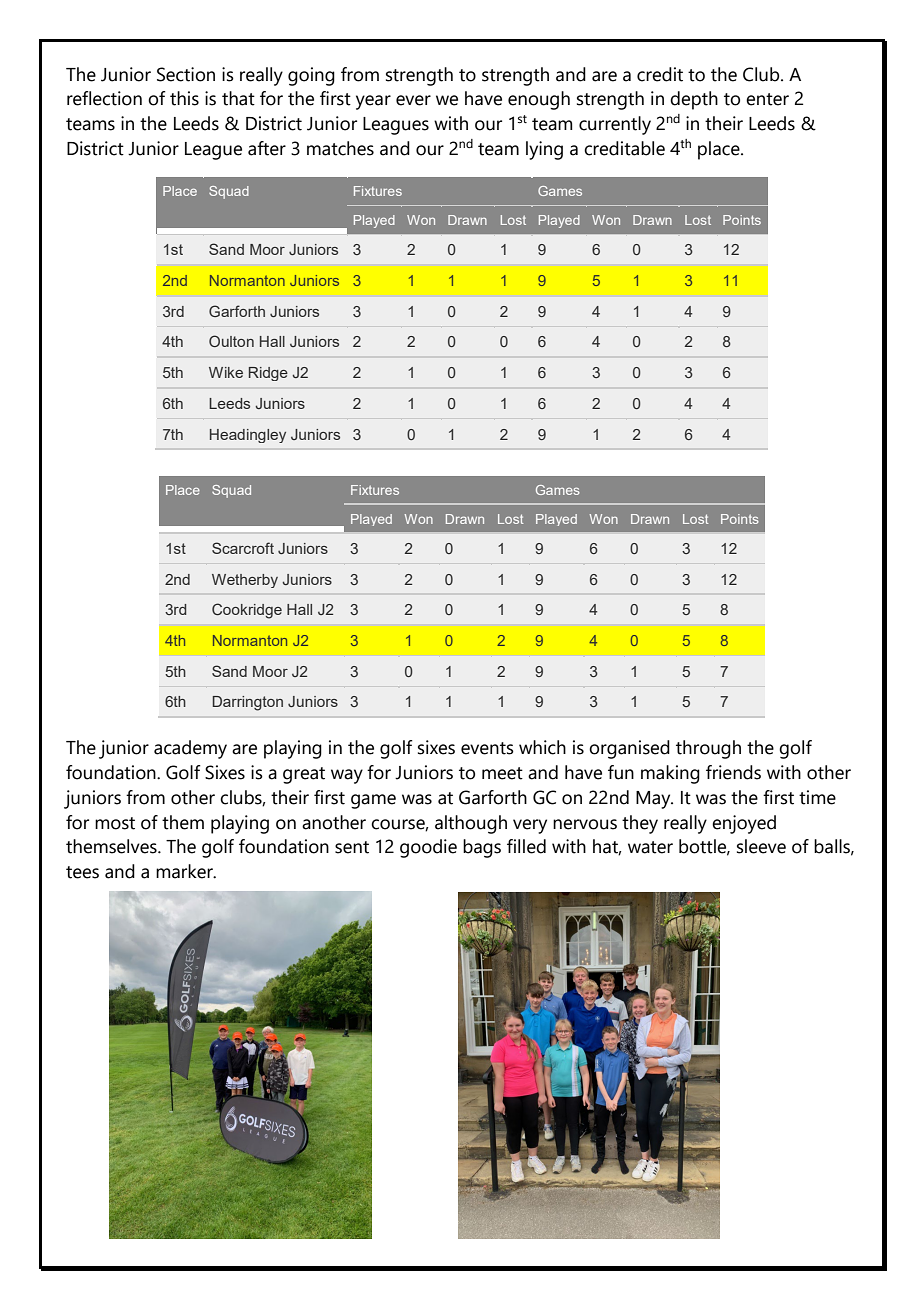 The height and width of the page is (1308, 924). I want to click on this, so click(184, 98).
